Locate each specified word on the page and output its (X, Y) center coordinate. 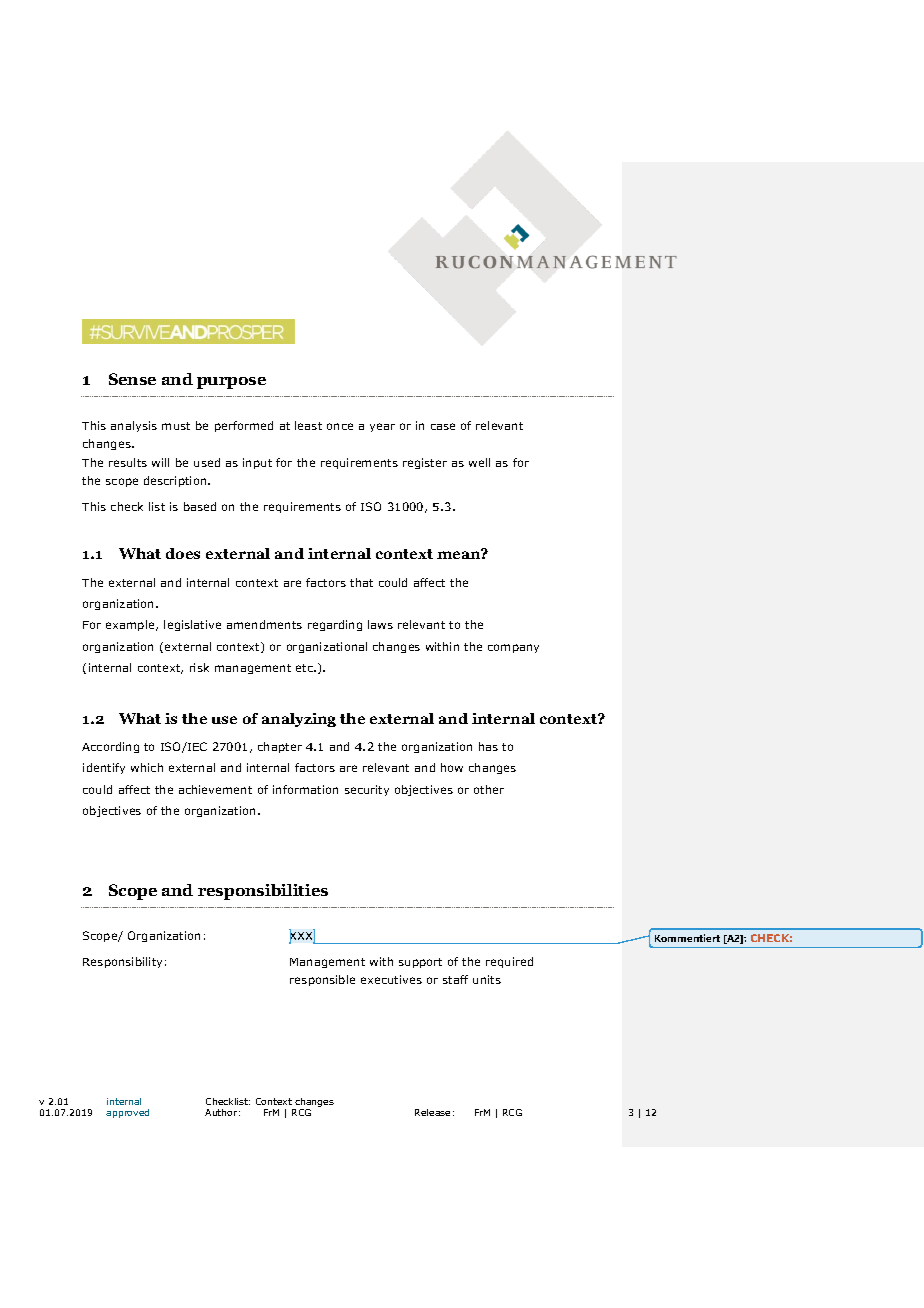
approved (127, 1113)
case (443, 426)
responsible (322, 980)
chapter (280, 747)
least (308, 425)
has (488, 746)
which (147, 767)
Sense (132, 379)
